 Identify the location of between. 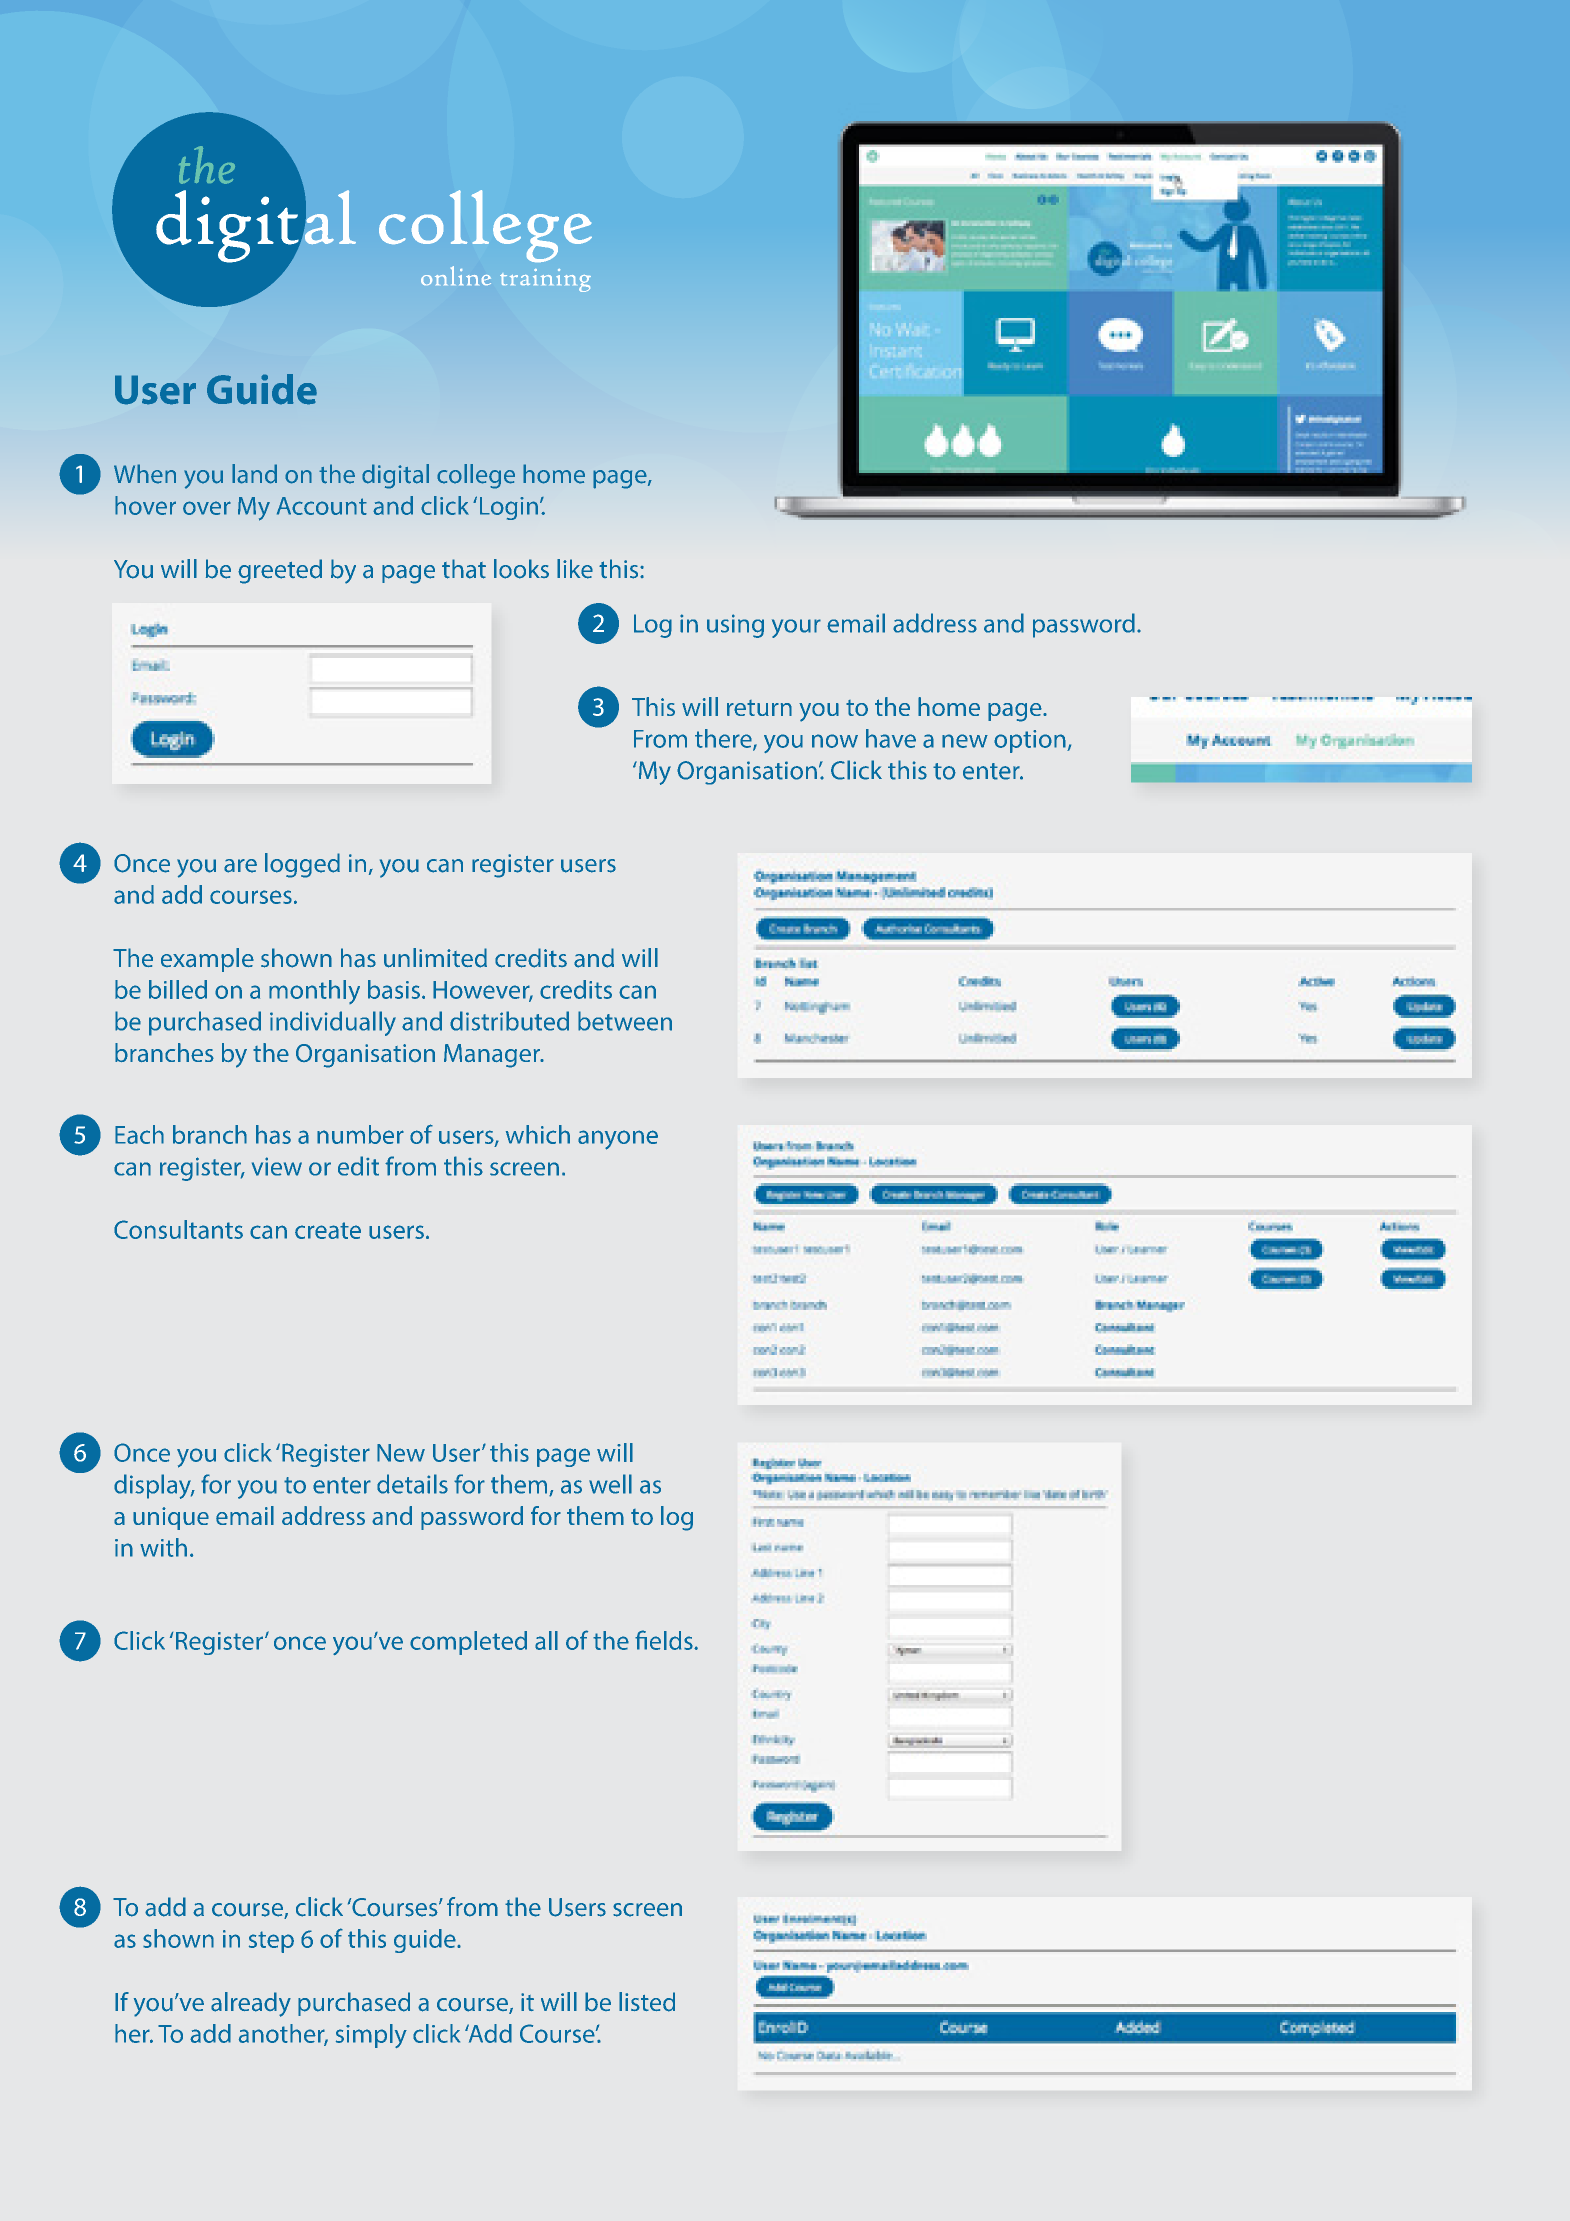
(625, 1021).
